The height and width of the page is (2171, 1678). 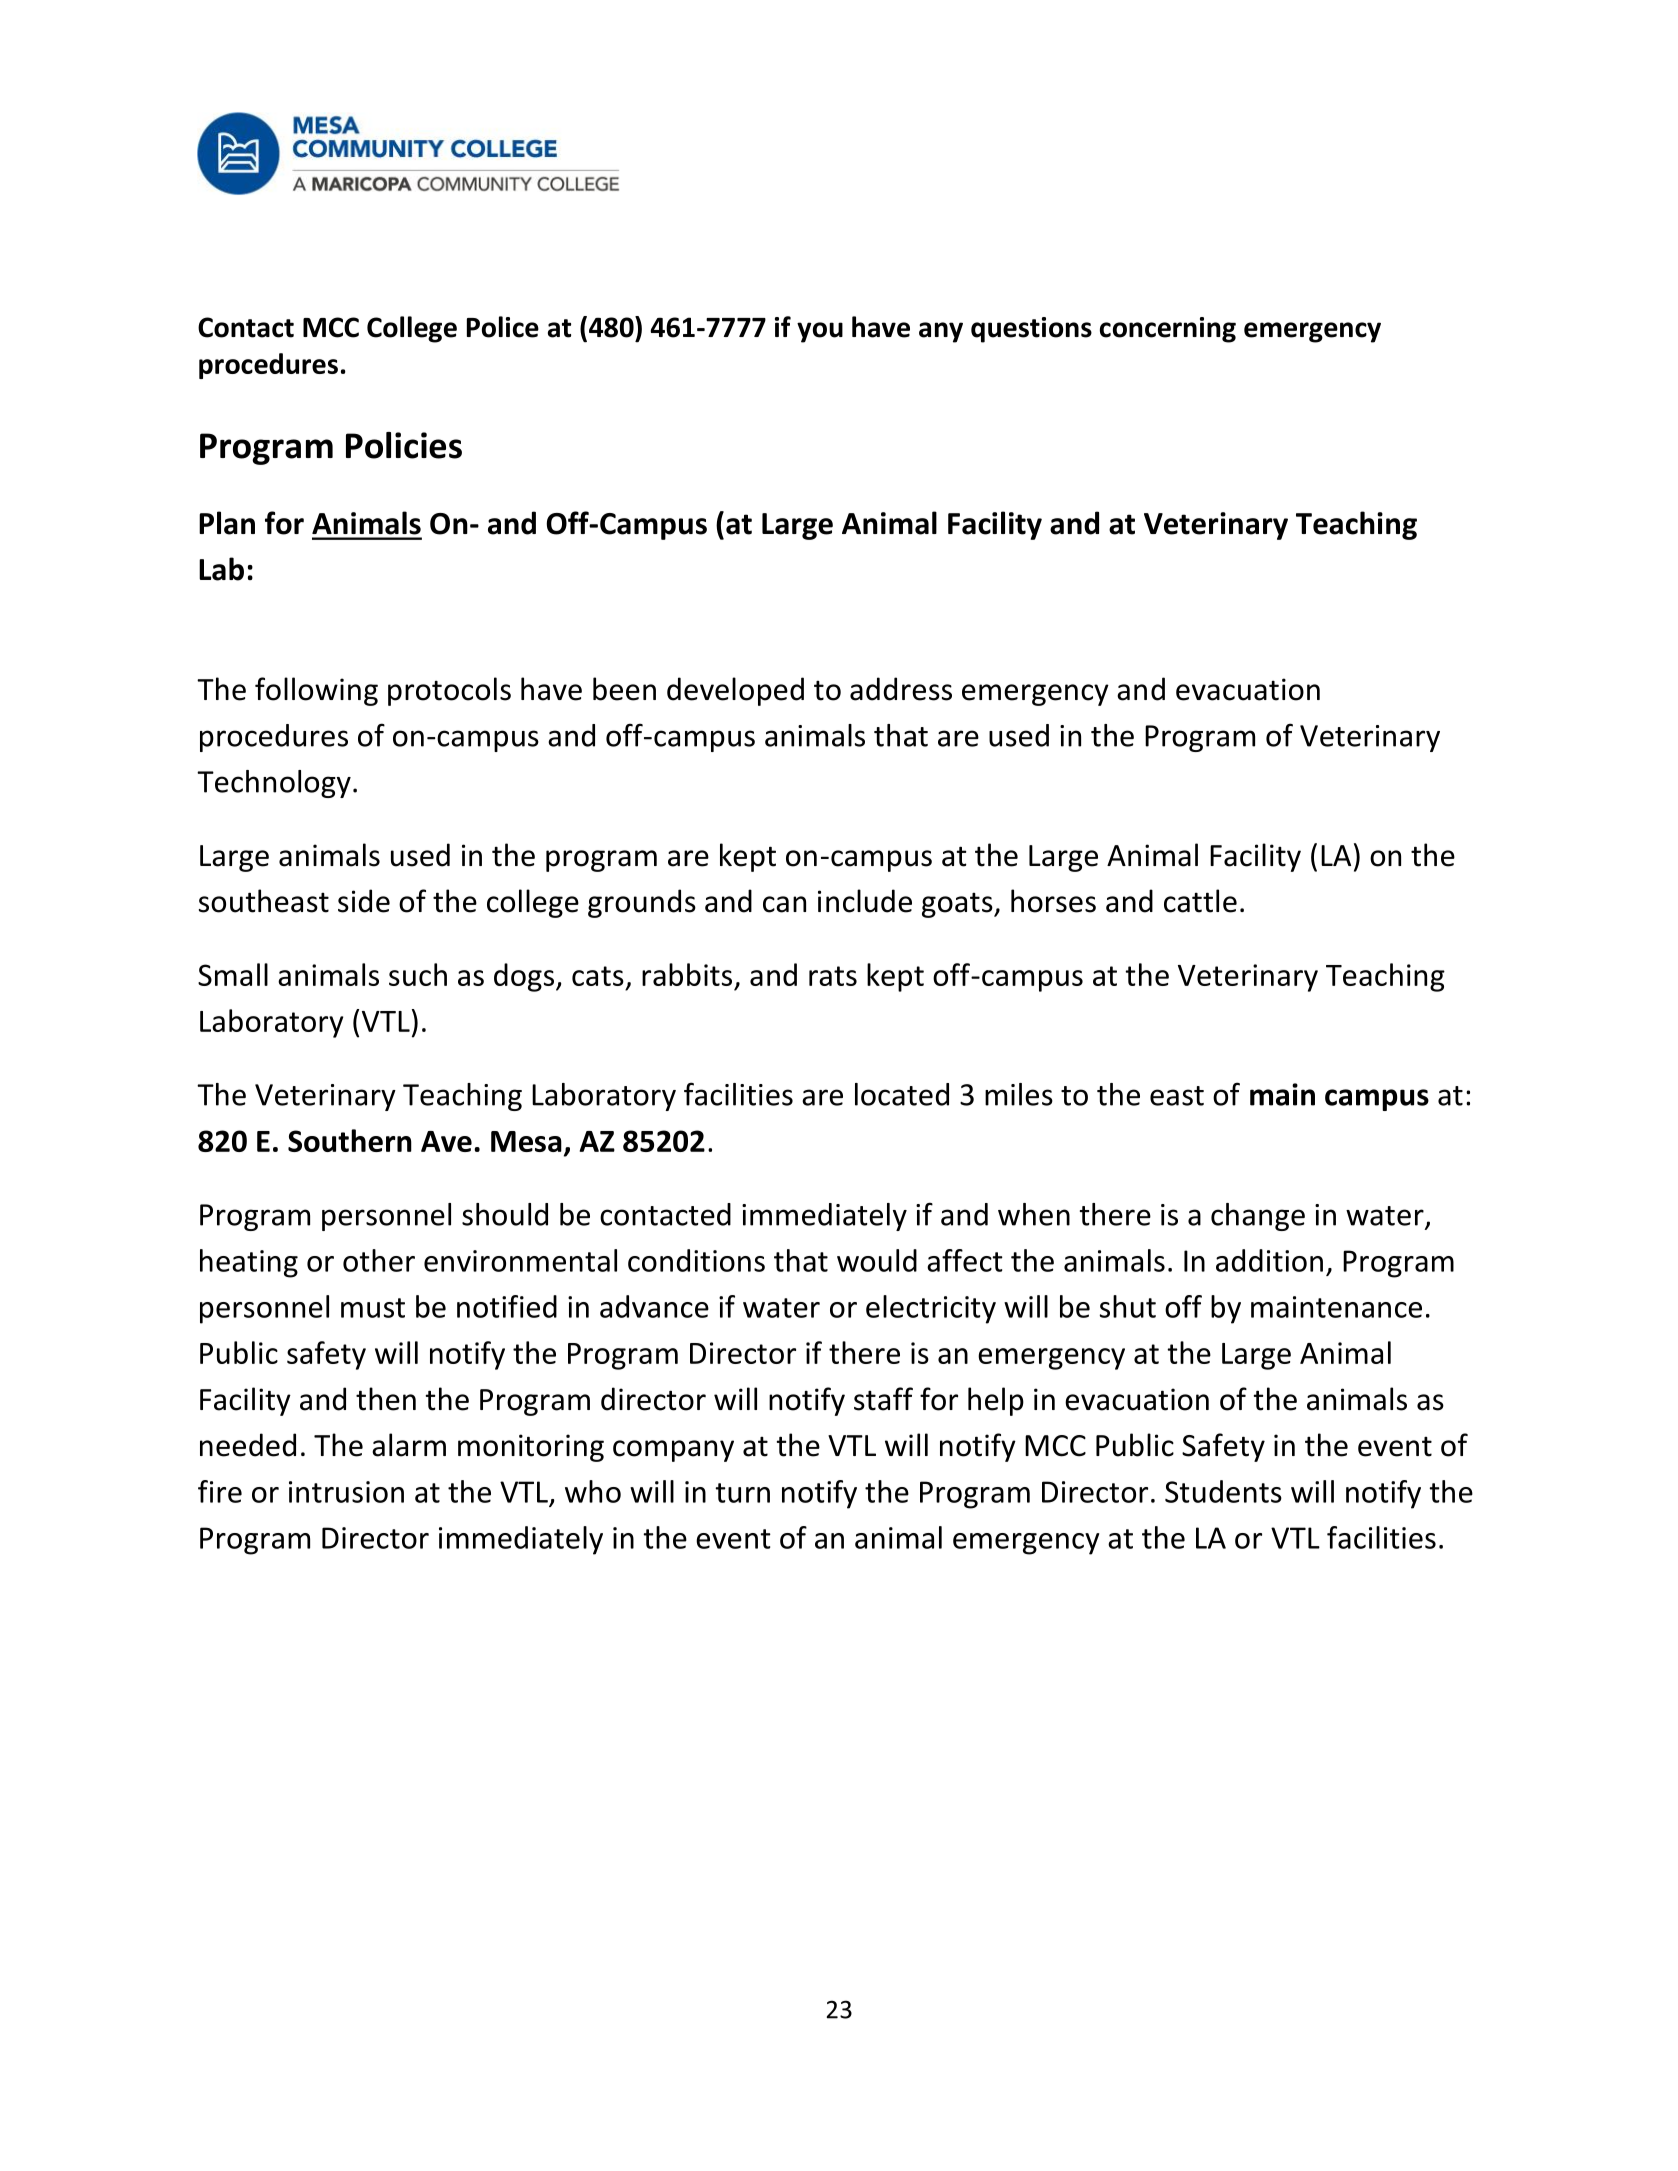 What do you see at coordinates (404, 445) in the page?
I see `Policies` at bounding box center [404, 445].
